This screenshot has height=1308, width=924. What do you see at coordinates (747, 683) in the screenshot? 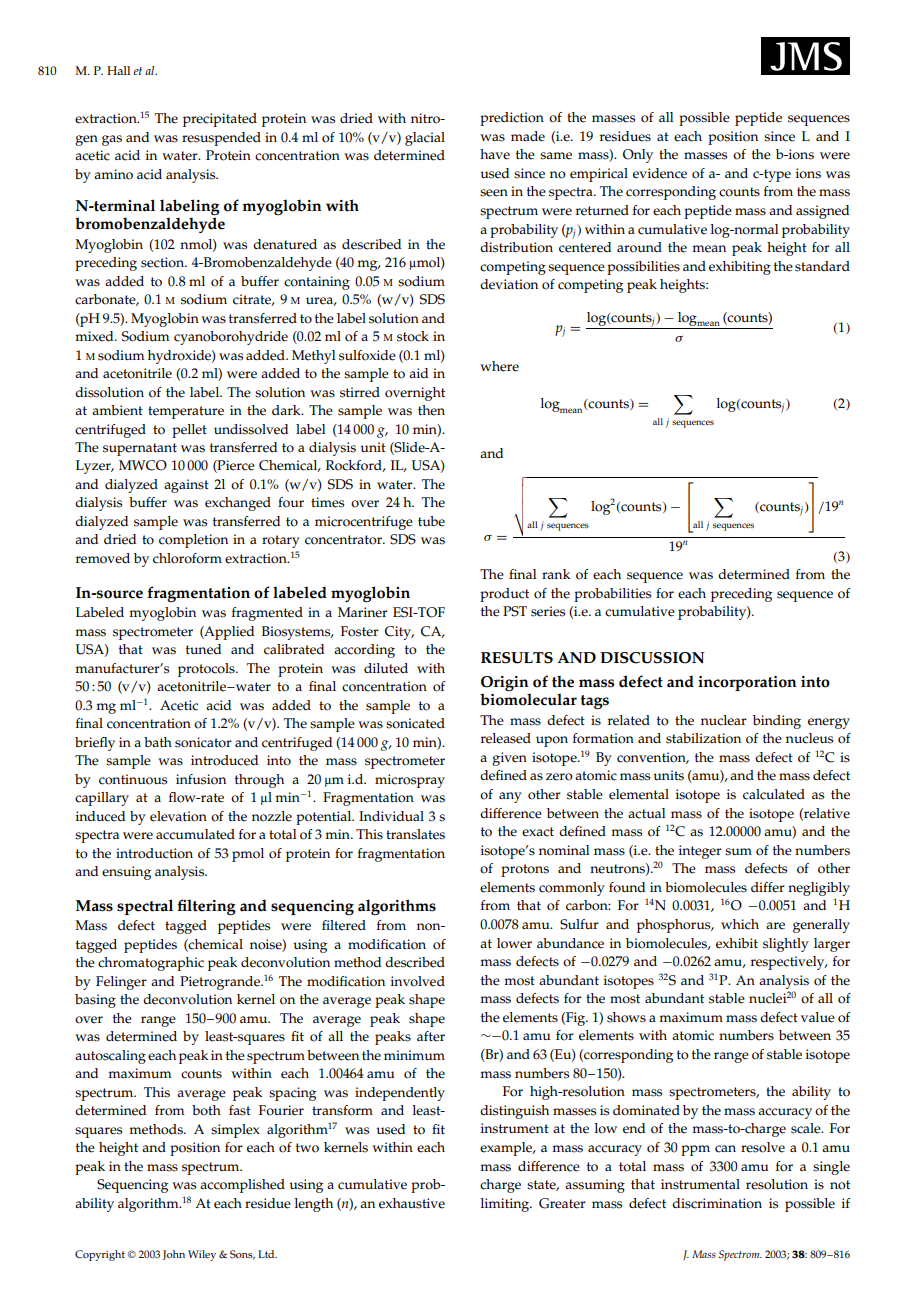
I see `incorporation` at bounding box center [747, 683].
